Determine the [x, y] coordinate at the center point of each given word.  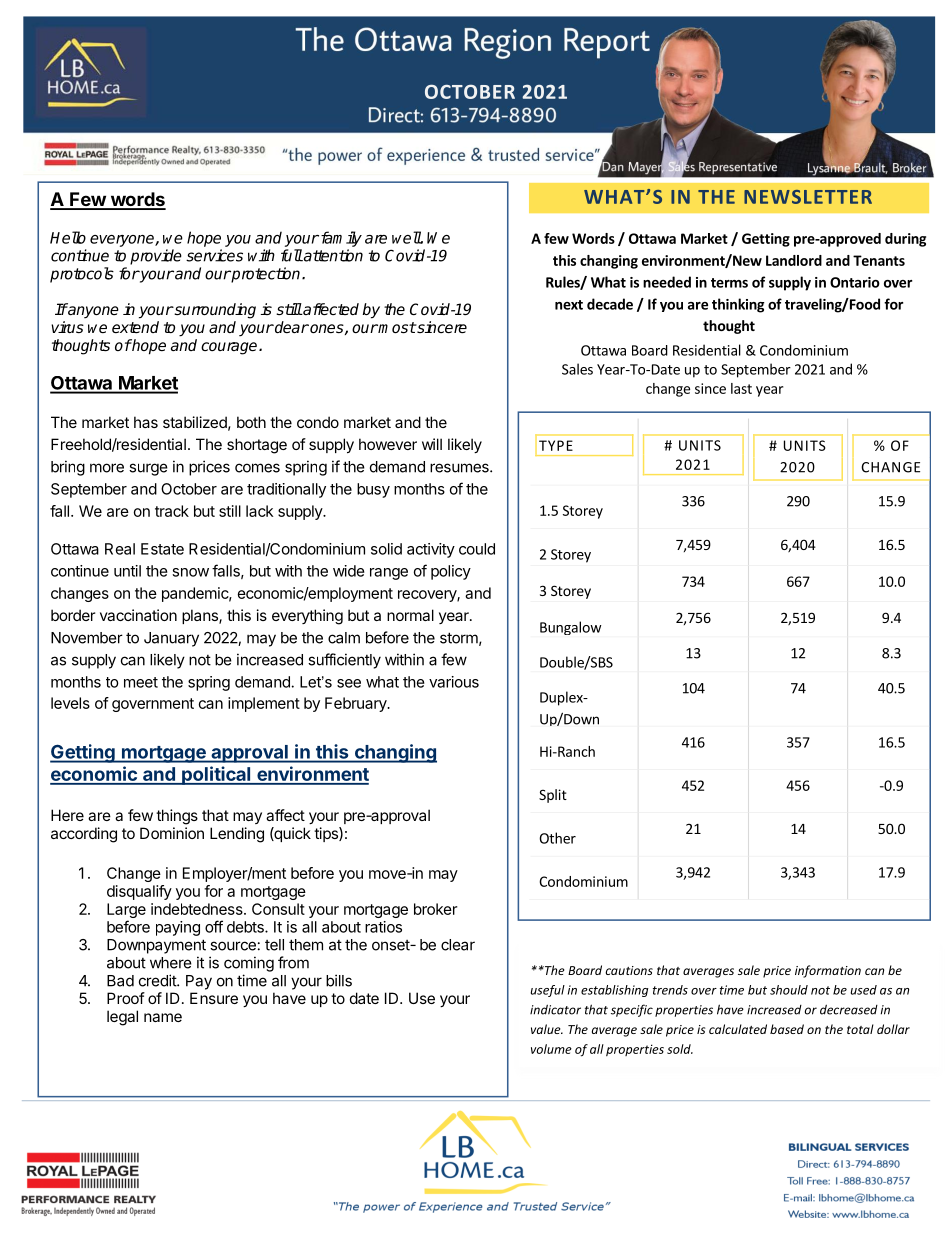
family [340, 239]
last [741, 388]
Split [553, 796]
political [216, 775]
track [172, 511]
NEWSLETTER [808, 197]
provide [156, 257]
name [163, 1017]
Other [557, 838]
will [432, 444]
